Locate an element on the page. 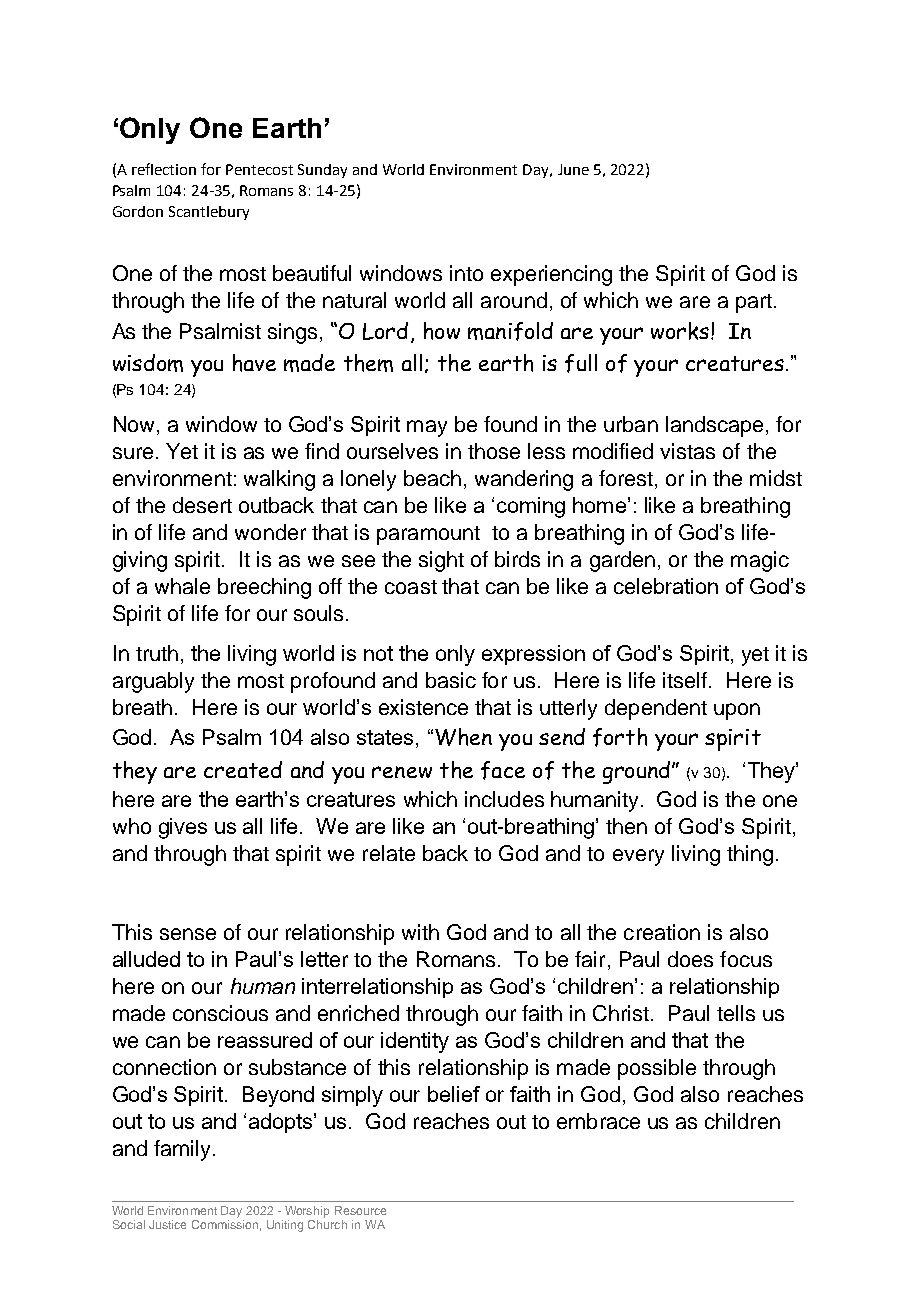 The height and width of the image is (1307, 924). magic is located at coordinates (760, 561).
